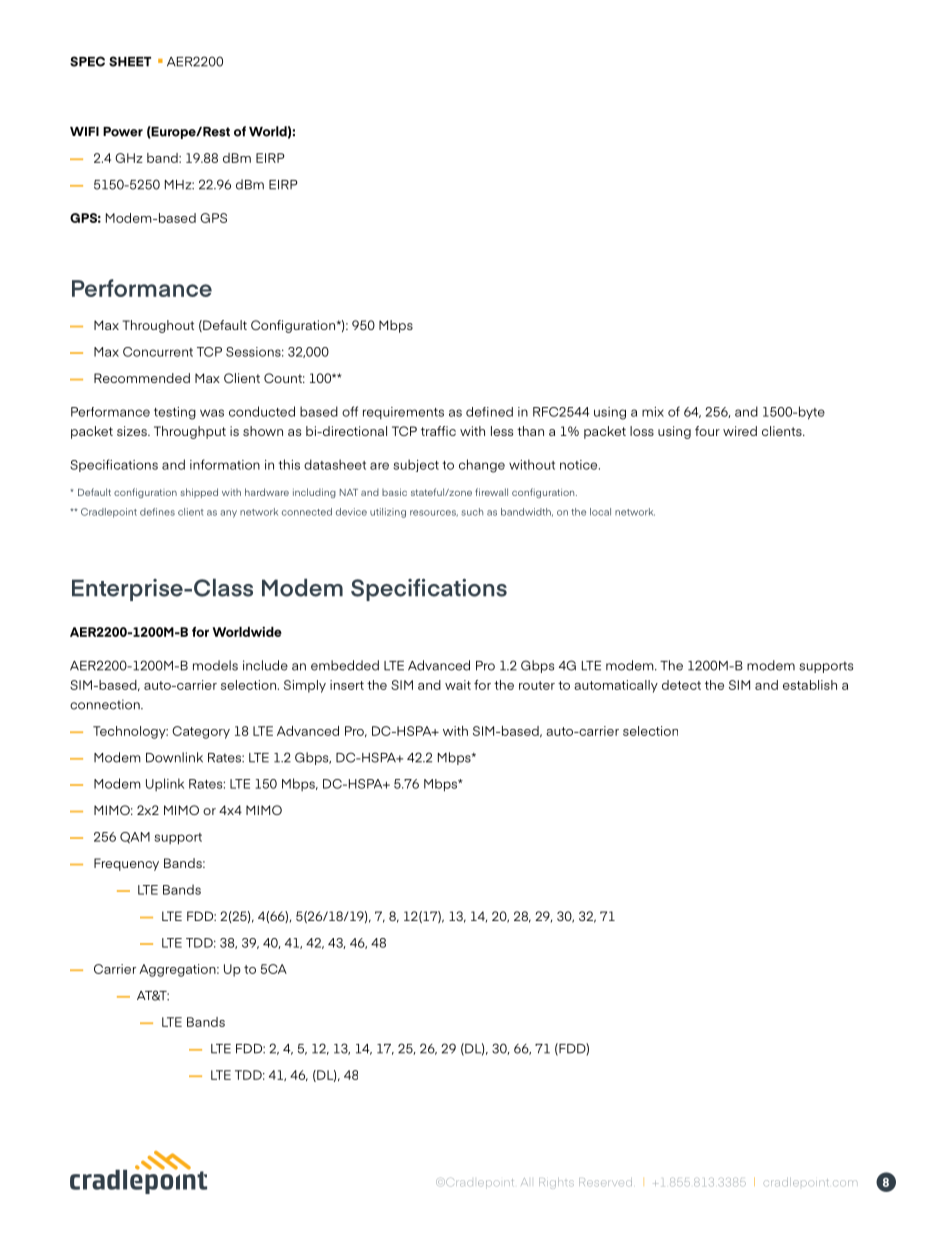 The width and height of the document is (952, 1233). What do you see at coordinates (458, 685) in the document?
I see `wait` at bounding box center [458, 685].
